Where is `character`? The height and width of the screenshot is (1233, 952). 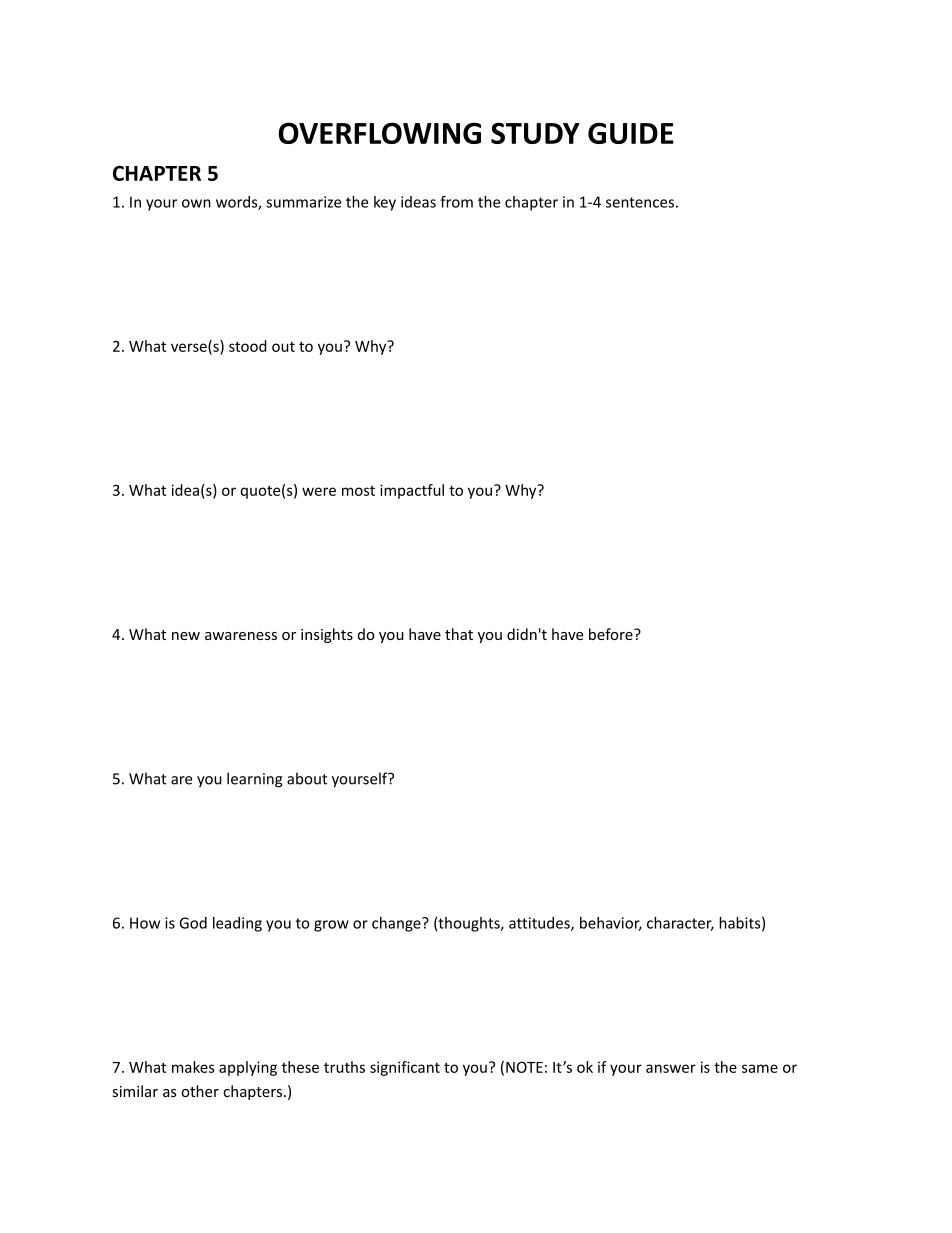
character is located at coordinates (680, 924).
